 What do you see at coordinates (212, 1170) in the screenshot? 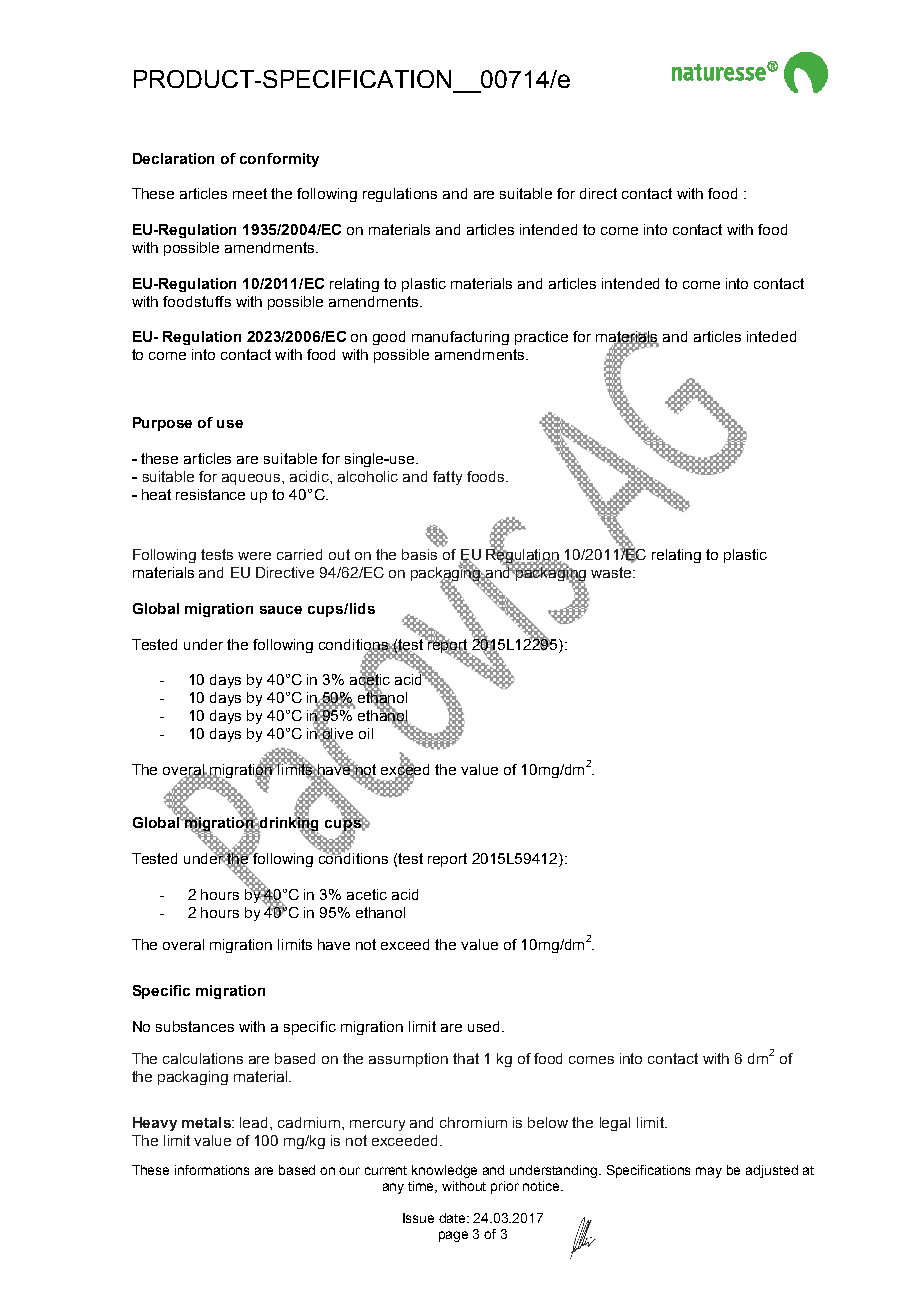
I see `informations` at bounding box center [212, 1170].
